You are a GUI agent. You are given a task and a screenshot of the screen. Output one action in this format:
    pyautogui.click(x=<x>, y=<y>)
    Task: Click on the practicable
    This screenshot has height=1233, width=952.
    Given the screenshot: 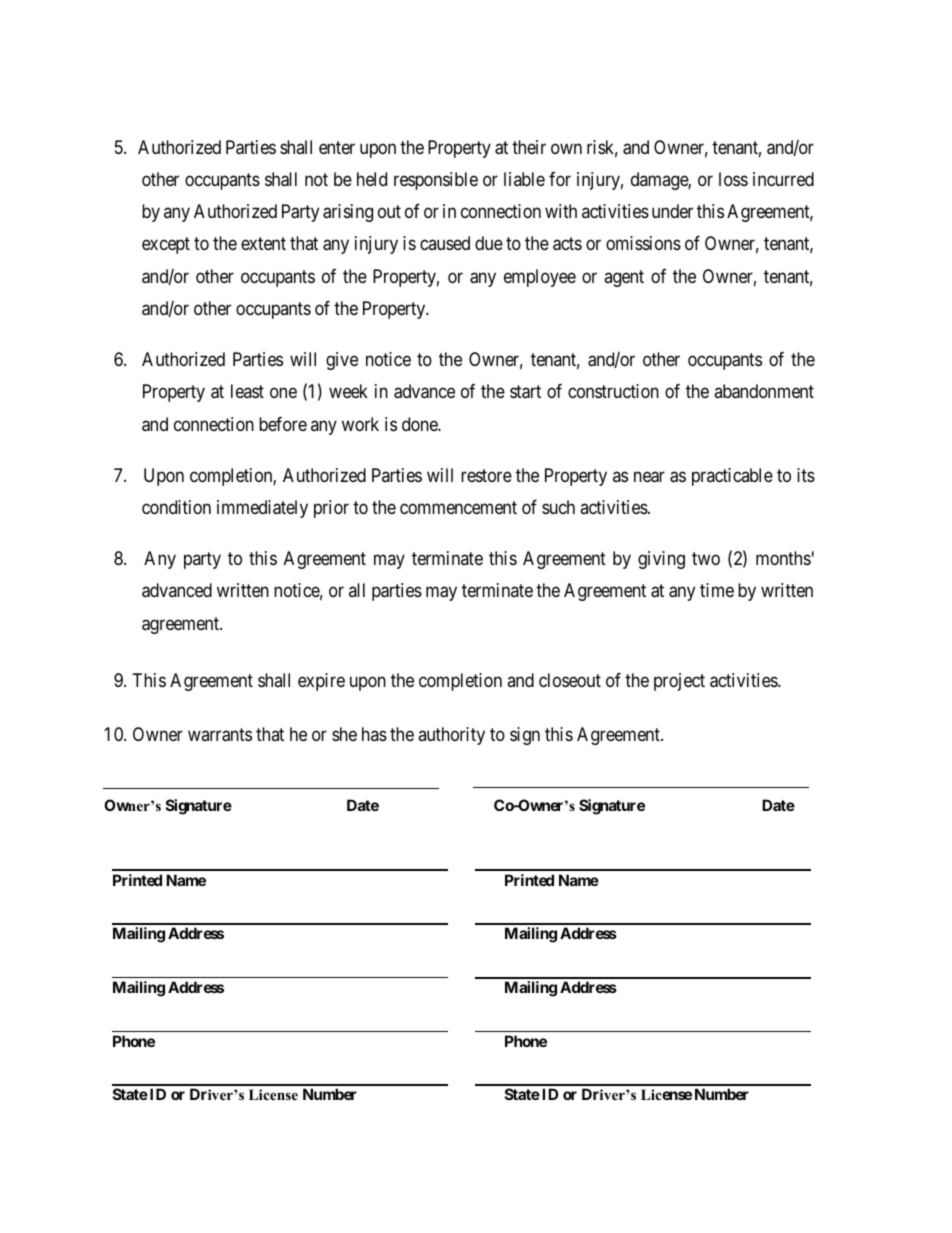 What is the action you would take?
    pyautogui.click(x=732, y=477)
